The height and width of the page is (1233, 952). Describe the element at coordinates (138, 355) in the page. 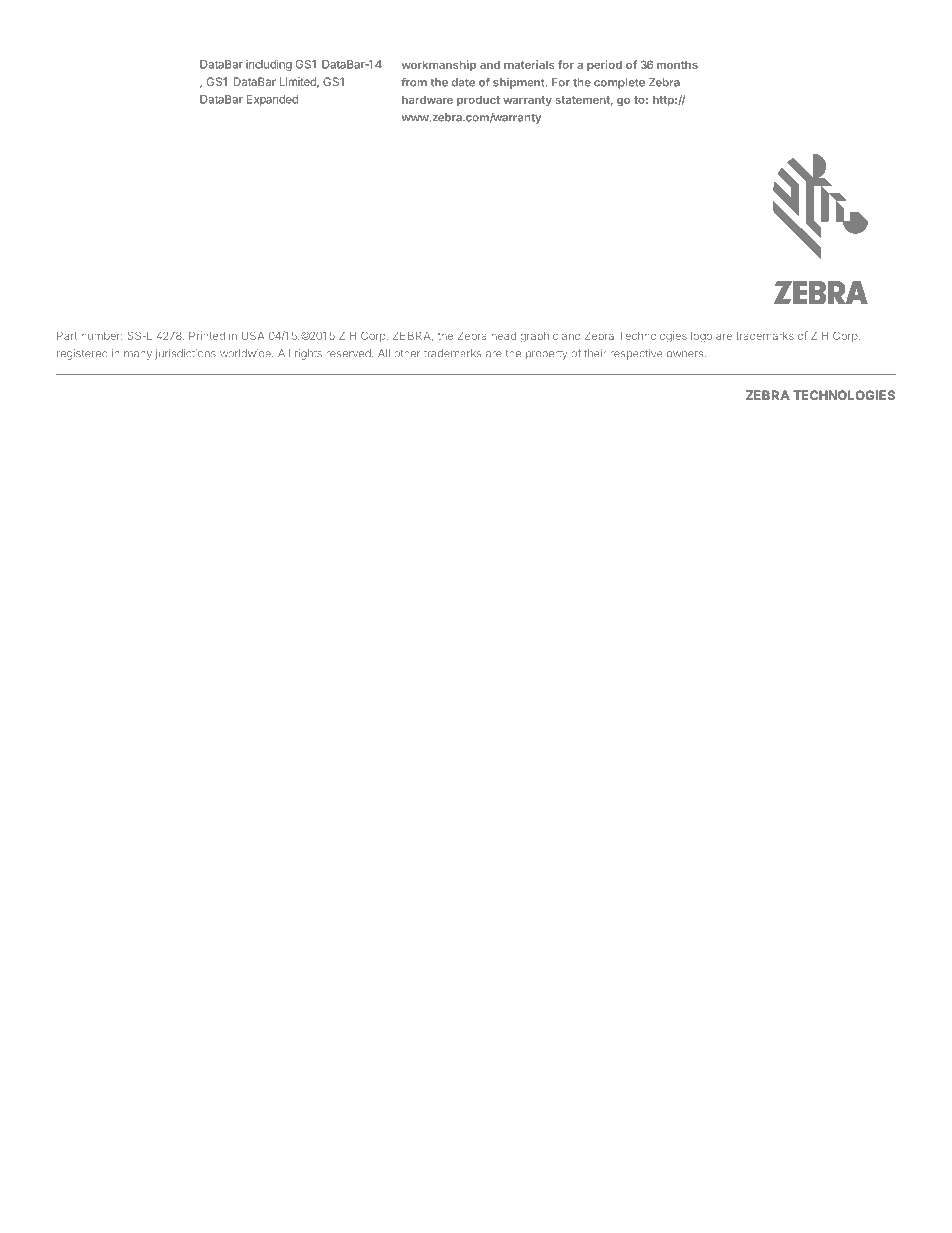

I see `many` at that location.
